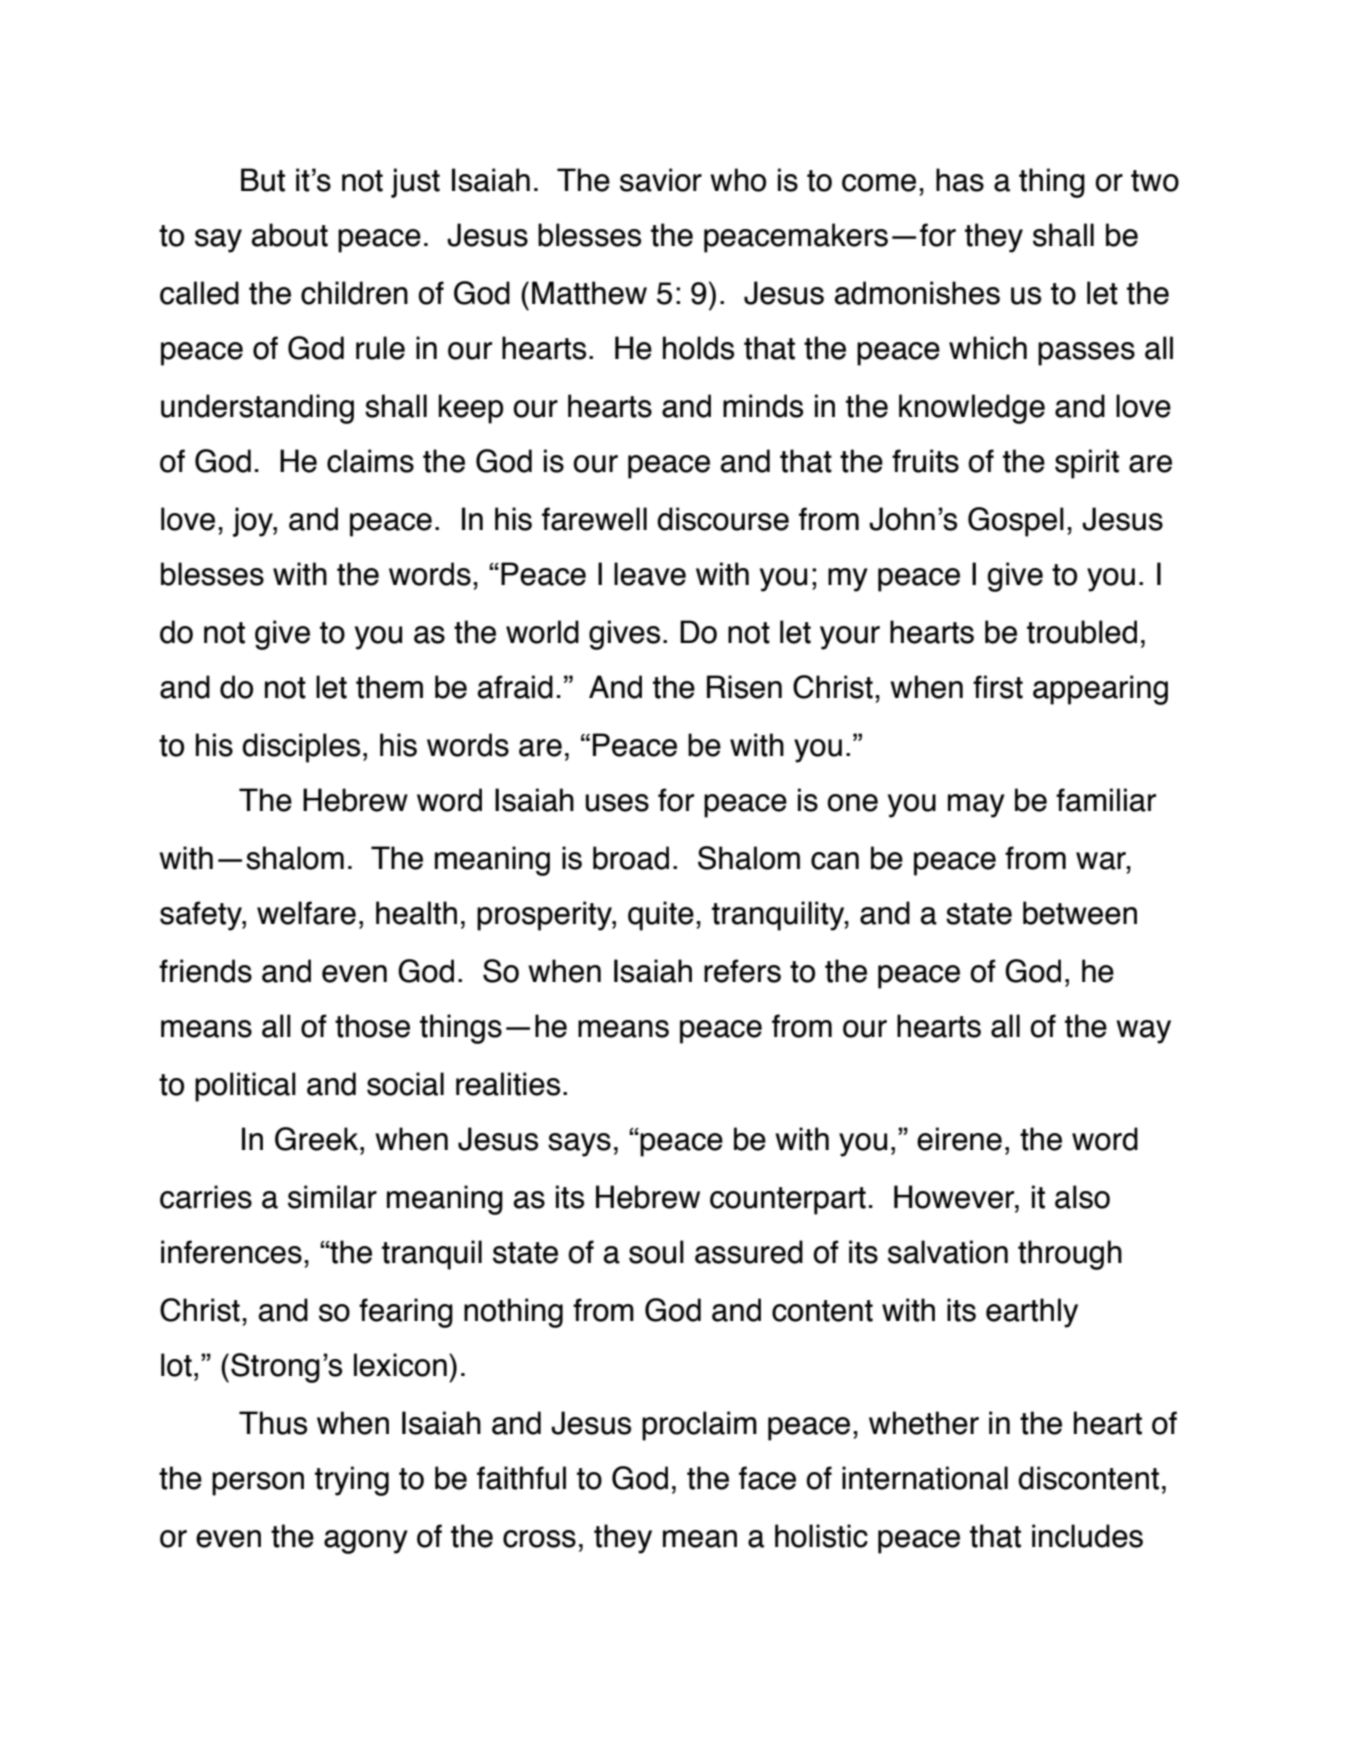  I want to click on war, so click(1102, 861).
